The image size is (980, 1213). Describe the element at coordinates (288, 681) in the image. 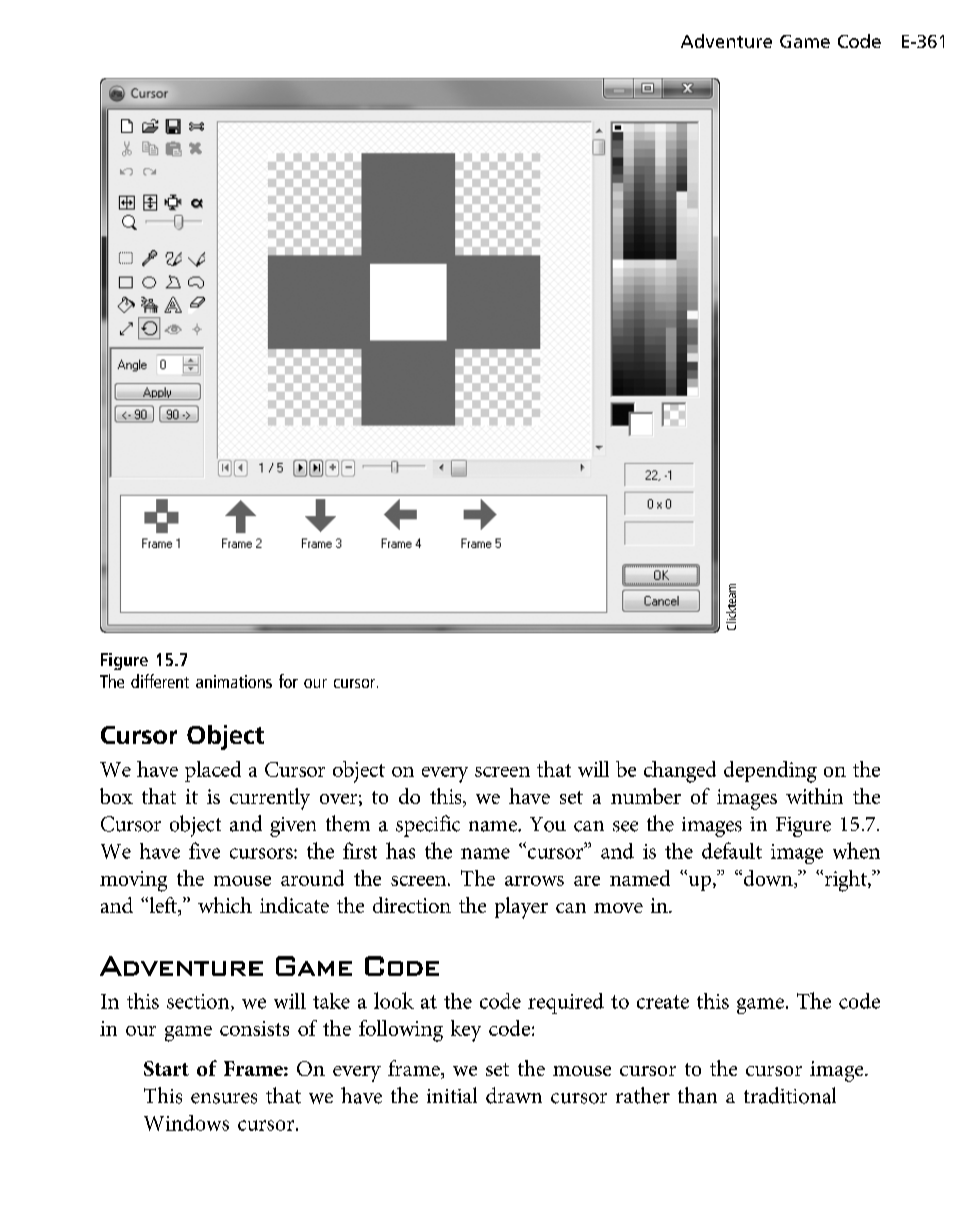

I see `for` at that location.
